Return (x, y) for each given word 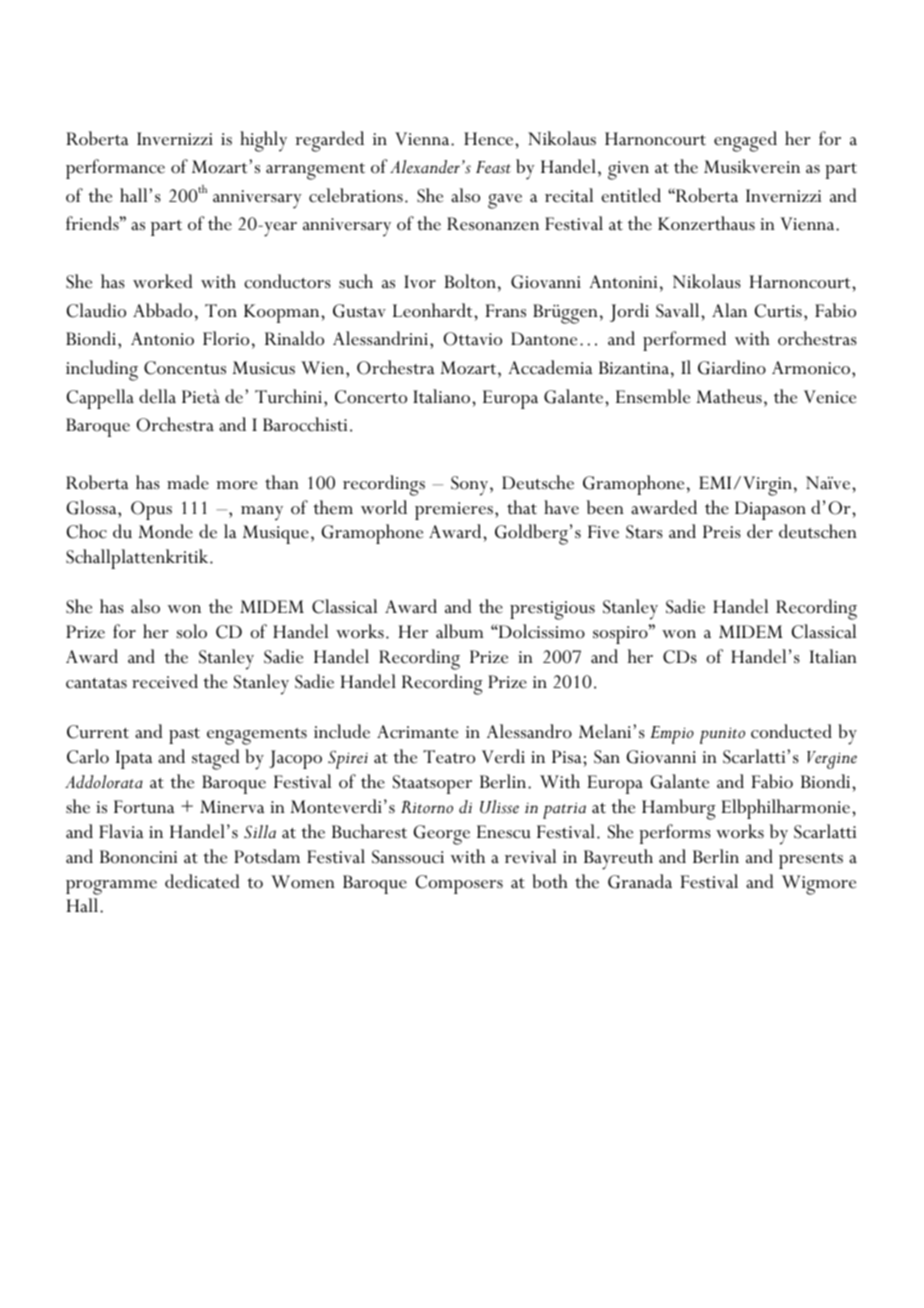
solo (192, 631)
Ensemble (653, 396)
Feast (493, 167)
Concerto (371, 397)
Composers (459, 884)
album (460, 631)
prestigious (552, 610)
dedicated (202, 881)
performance (115, 169)
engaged (745, 141)
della (157, 396)
